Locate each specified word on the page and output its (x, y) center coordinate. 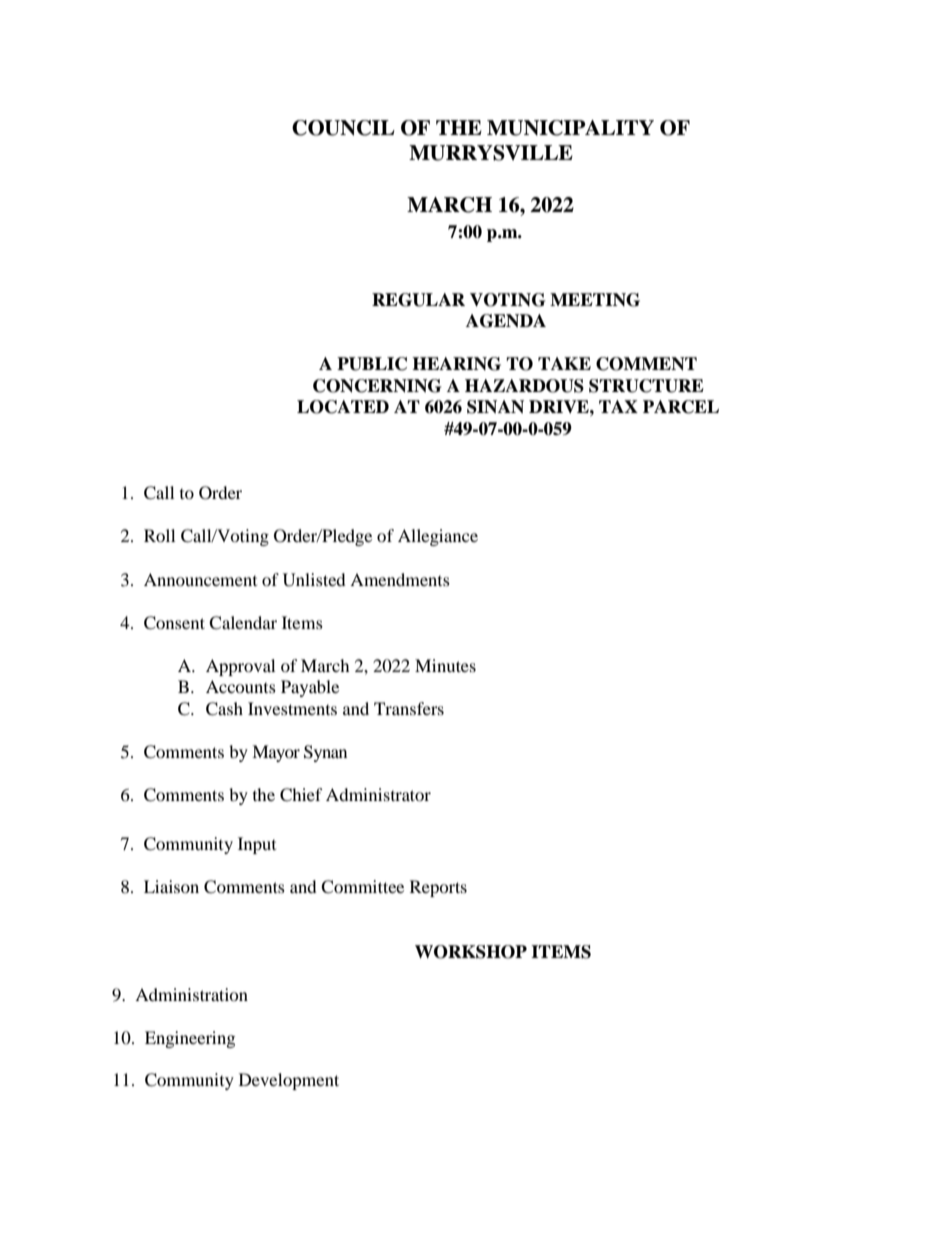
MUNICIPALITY (570, 128)
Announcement (200, 579)
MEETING (595, 300)
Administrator (378, 794)
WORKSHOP (471, 952)
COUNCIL (343, 128)
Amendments (400, 579)
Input (257, 845)
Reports (438, 888)
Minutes (445, 665)
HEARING (456, 364)
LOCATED (343, 407)
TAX (618, 406)
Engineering (190, 1039)
